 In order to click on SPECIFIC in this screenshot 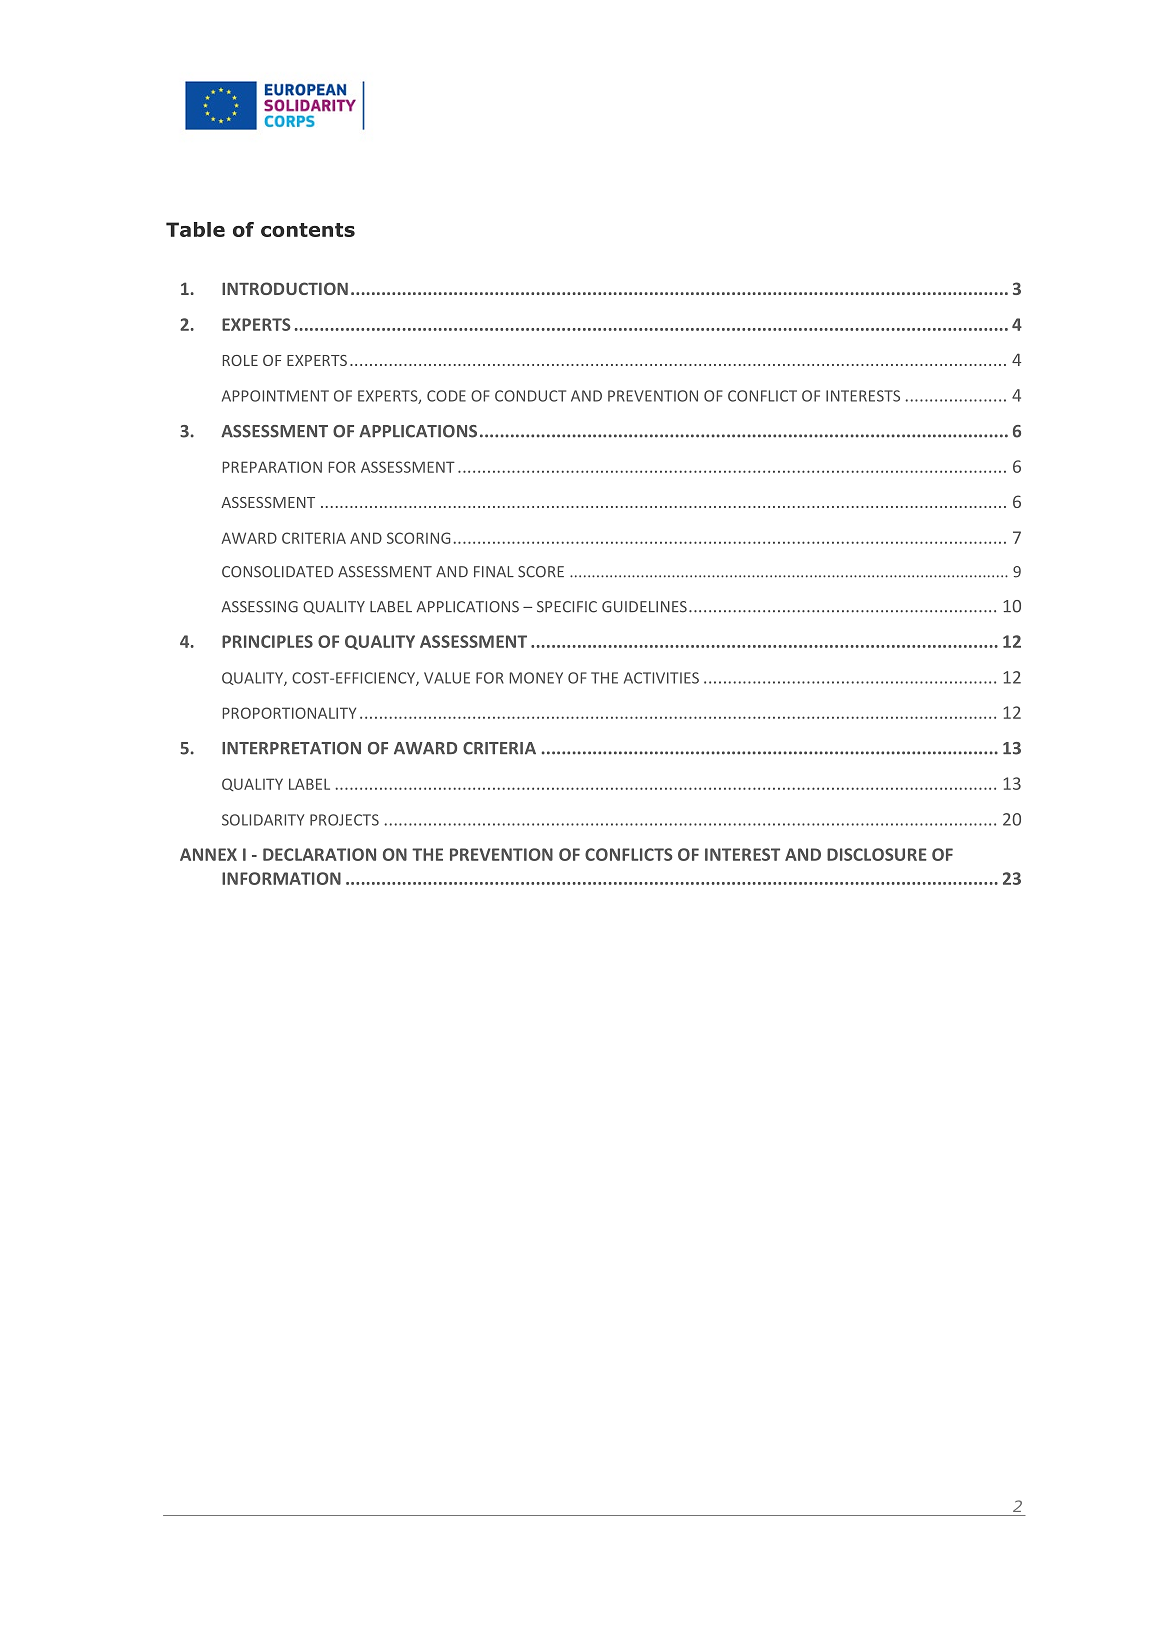, I will do `click(567, 607)`.
